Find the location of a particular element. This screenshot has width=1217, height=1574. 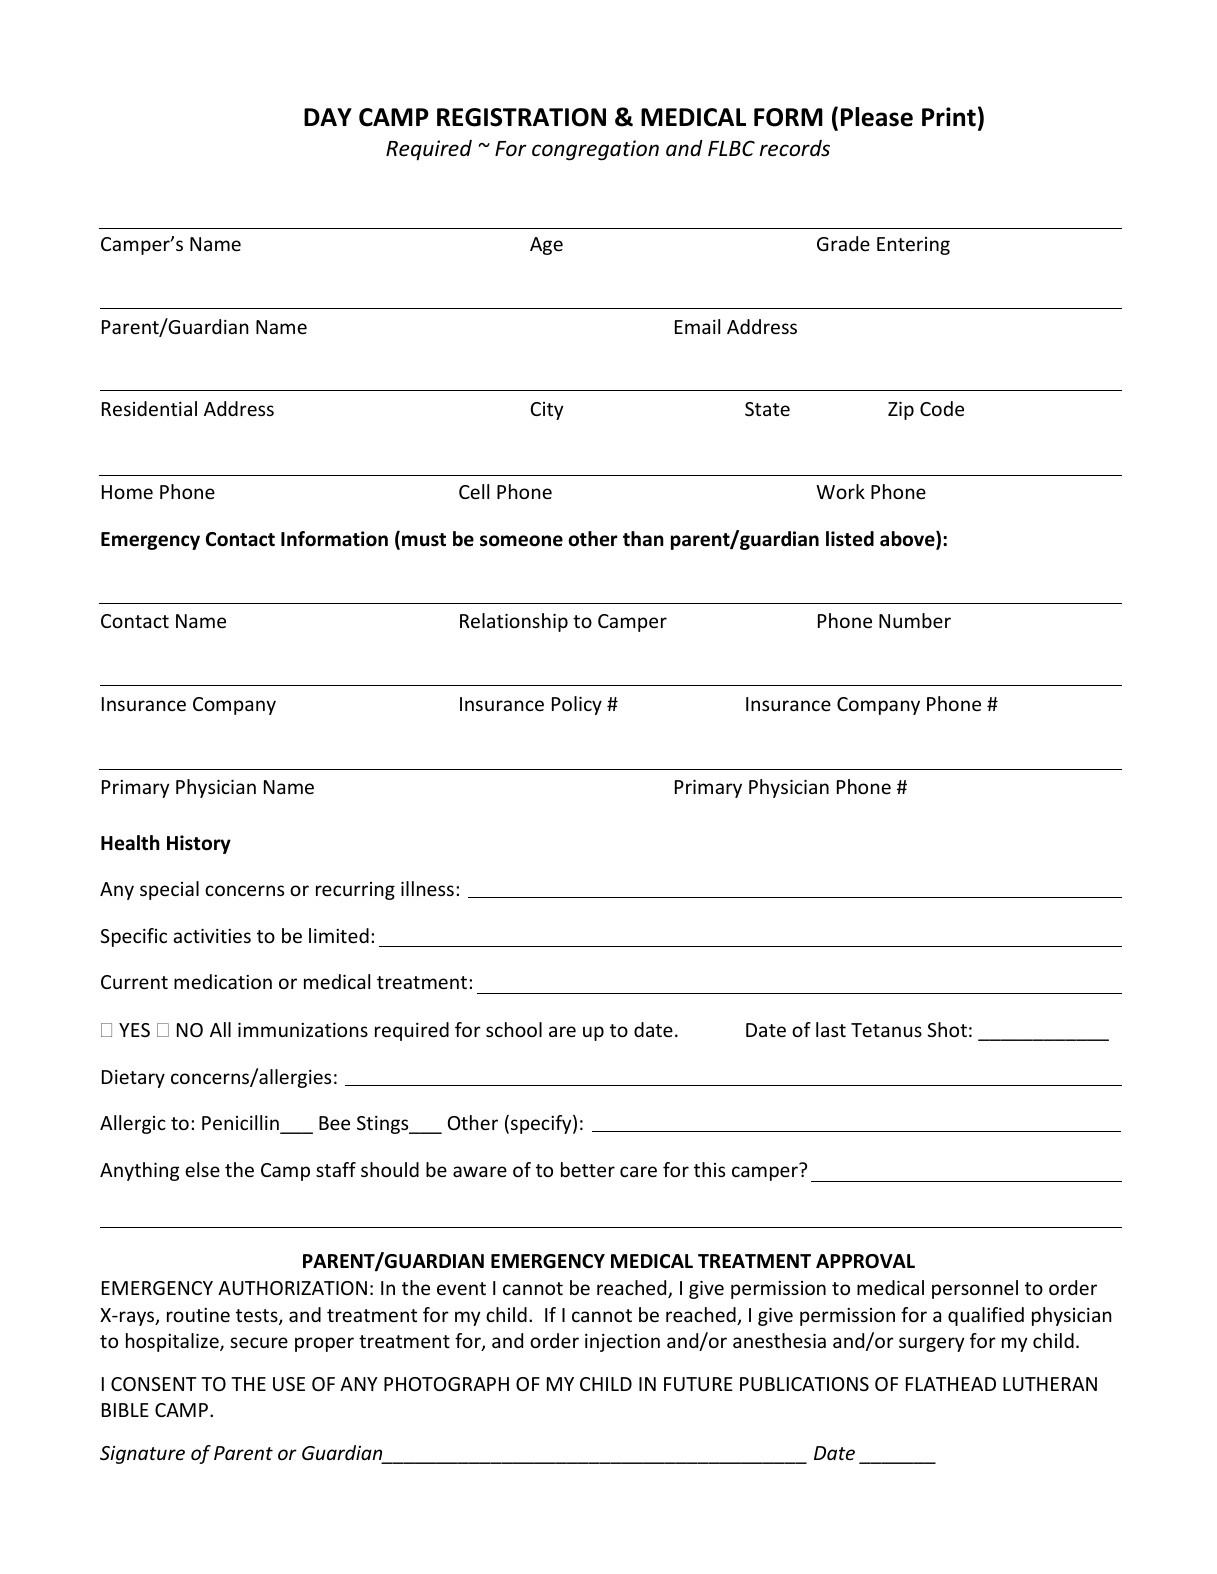

above is located at coordinates (908, 540).
